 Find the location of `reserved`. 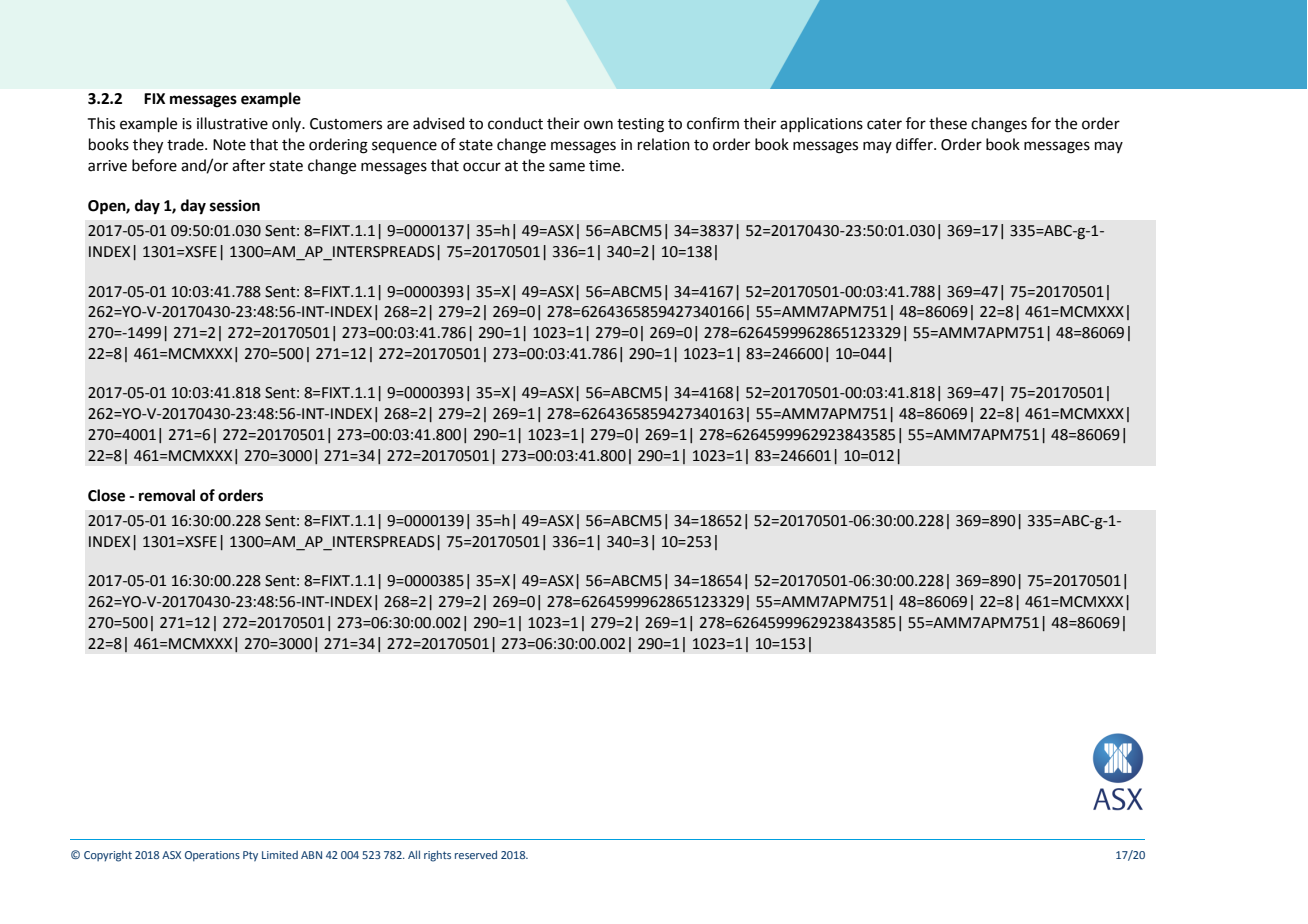

reserved is located at coordinates (476, 854).
